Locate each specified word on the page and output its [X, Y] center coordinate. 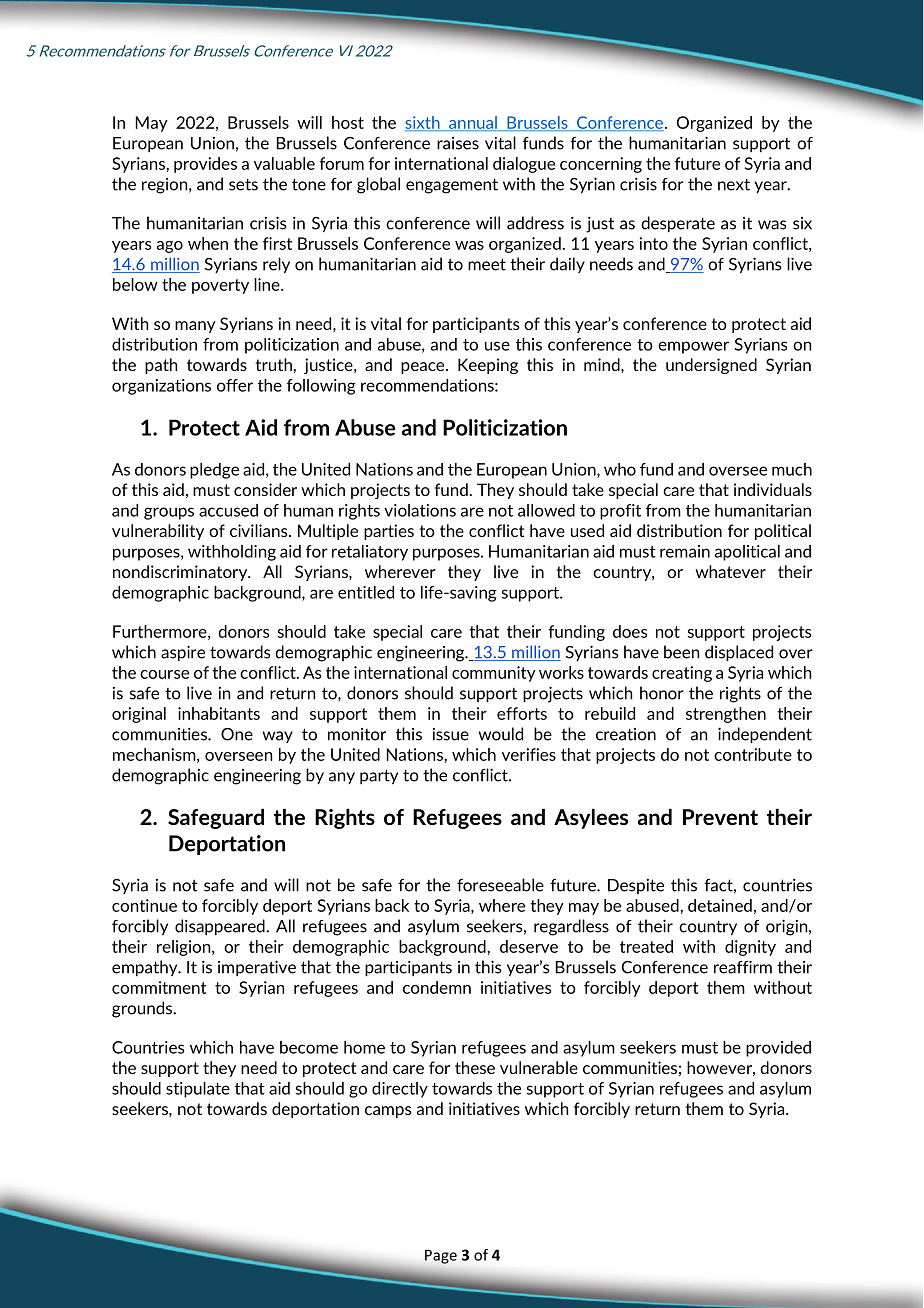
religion [185, 948]
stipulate [198, 1090]
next [734, 184]
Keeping [488, 366]
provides [205, 165]
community [494, 674]
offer [235, 385]
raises [458, 143]
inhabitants [219, 713]
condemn [437, 987]
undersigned [711, 366]
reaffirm [743, 967]
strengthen [726, 715]
